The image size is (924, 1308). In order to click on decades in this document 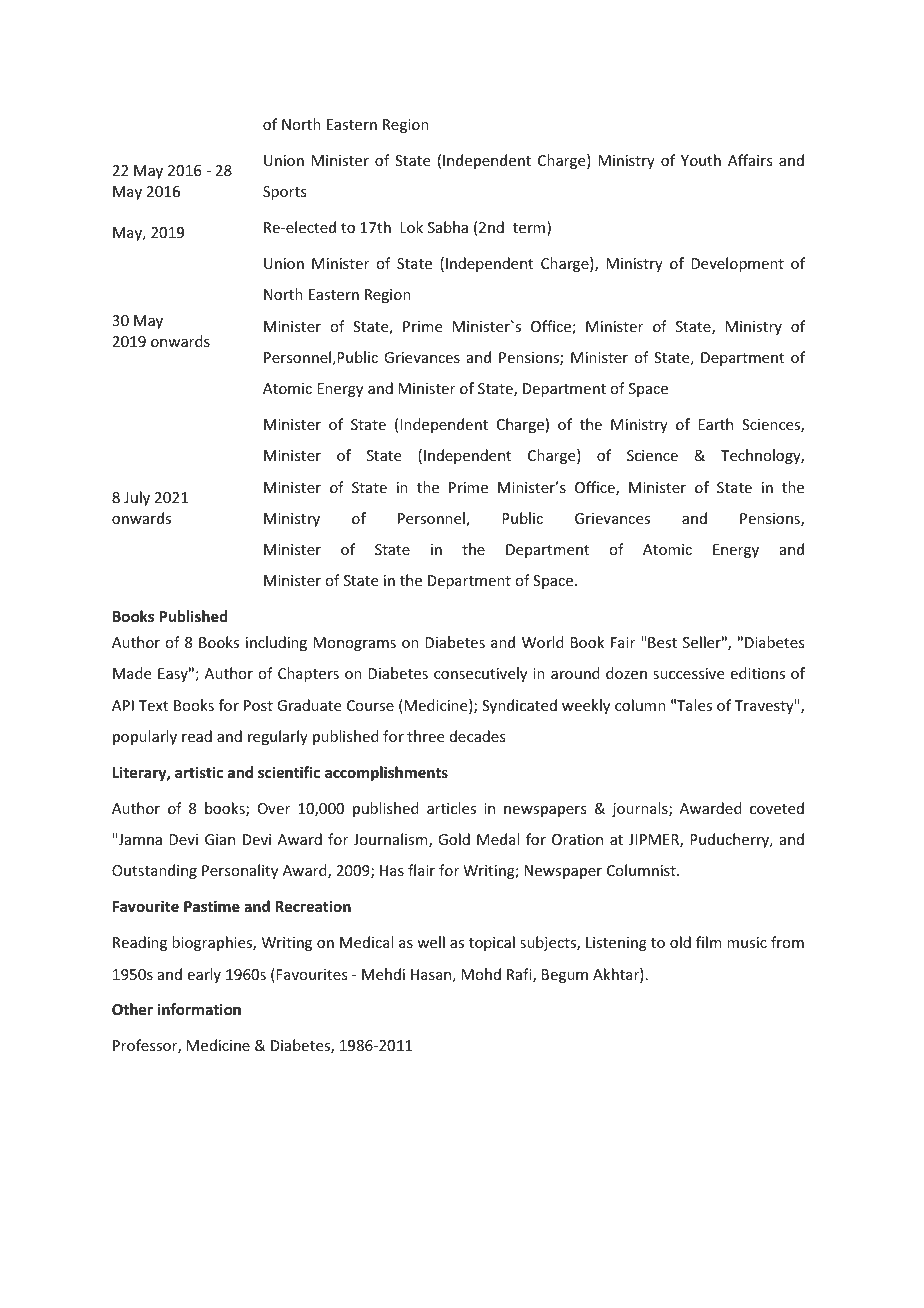, I will do `click(477, 736)`.
